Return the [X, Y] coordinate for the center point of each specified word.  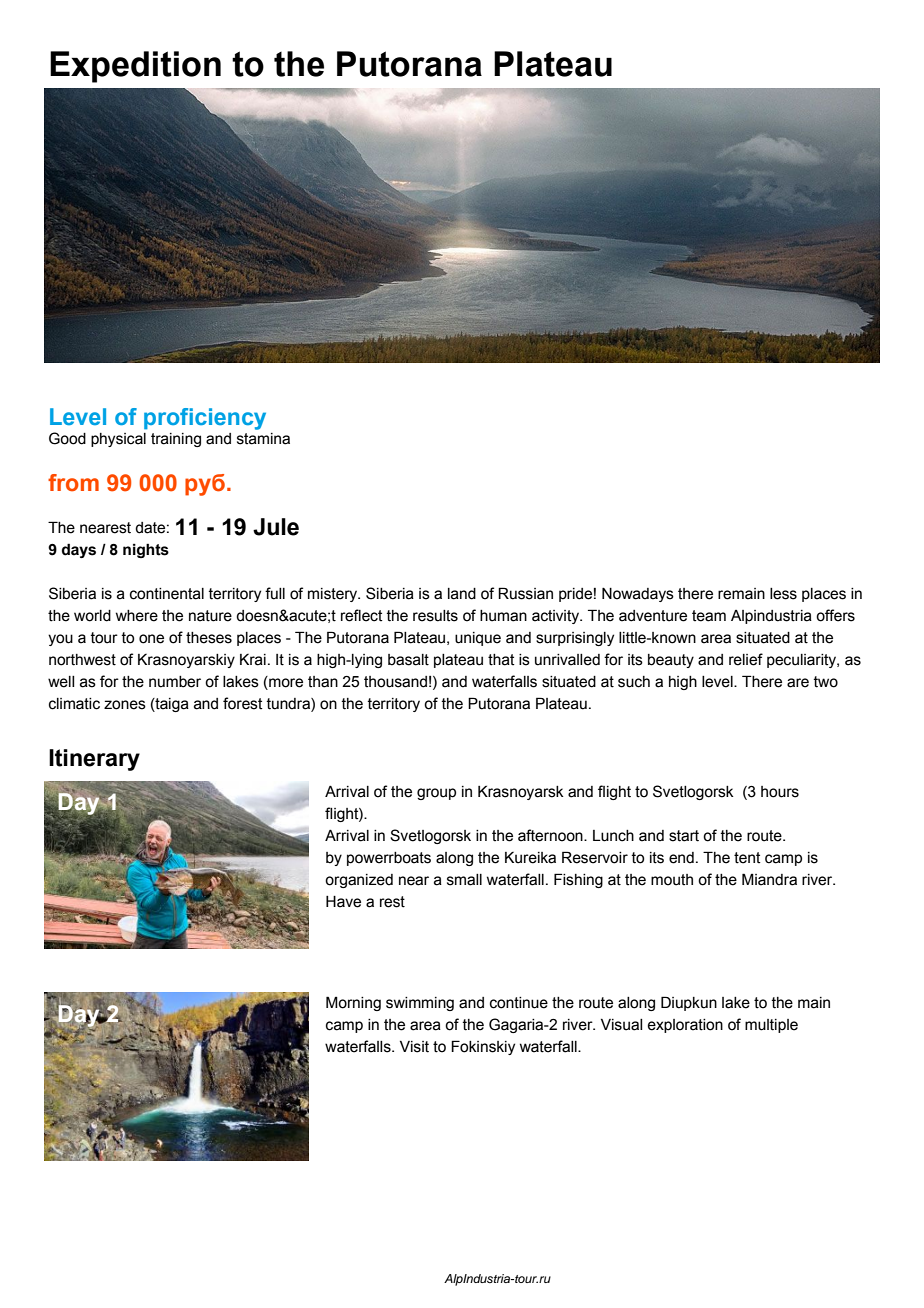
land [462, 594]
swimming [420, 1004]
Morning [353, 1003]
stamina [263, 439]
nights [146, 550]
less [783, 594]
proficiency [205, 419]
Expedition [135, 67]
